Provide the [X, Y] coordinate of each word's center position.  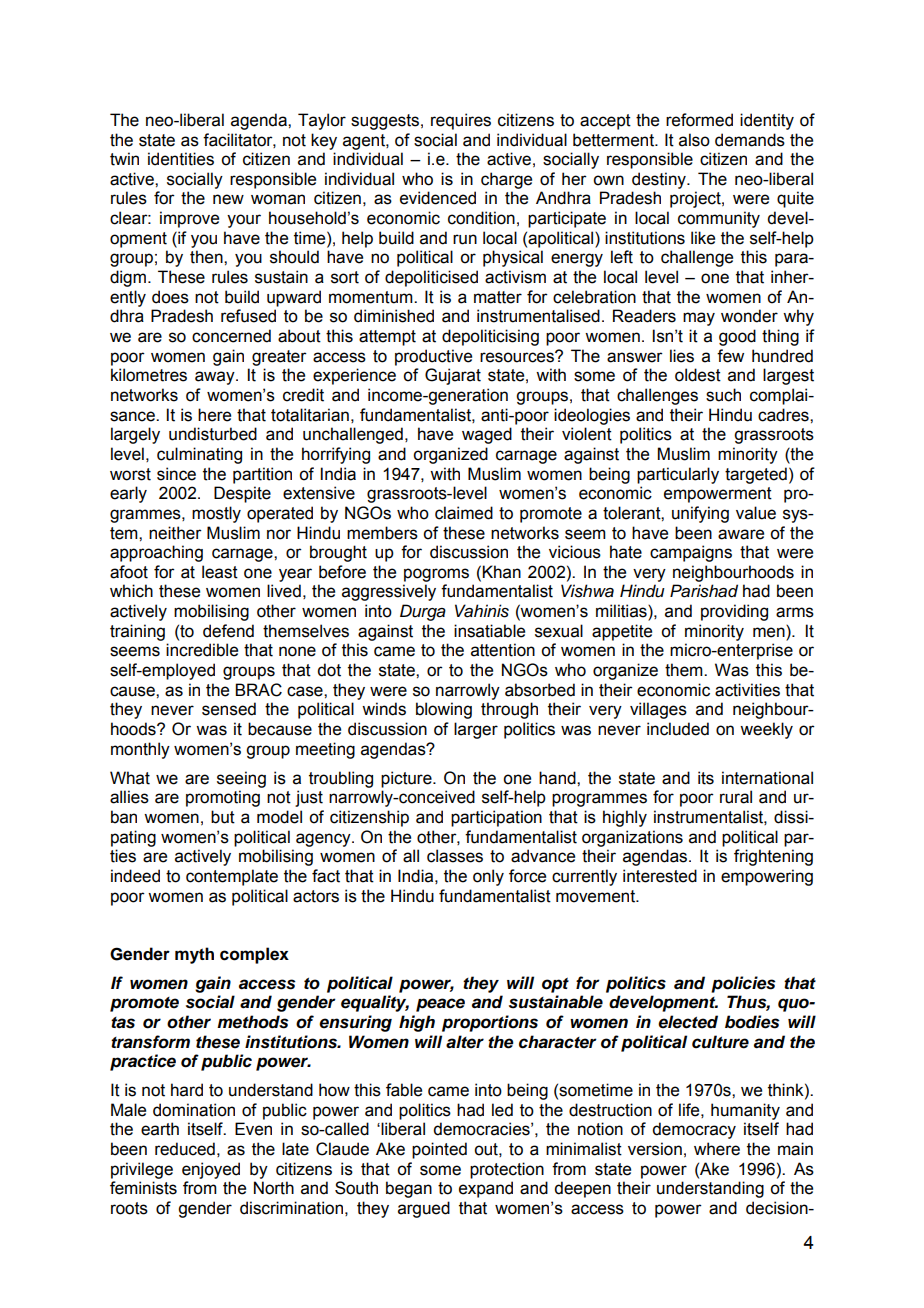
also [694, 140]
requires [461, 121]
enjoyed [211, 1170]
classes [455, 856]
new [228, 199]
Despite [242, 494]
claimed [464, 513]
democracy [694, 1130]
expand [486, 1189]
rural [736, 797]
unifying [700, 514]
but [223, 817]
